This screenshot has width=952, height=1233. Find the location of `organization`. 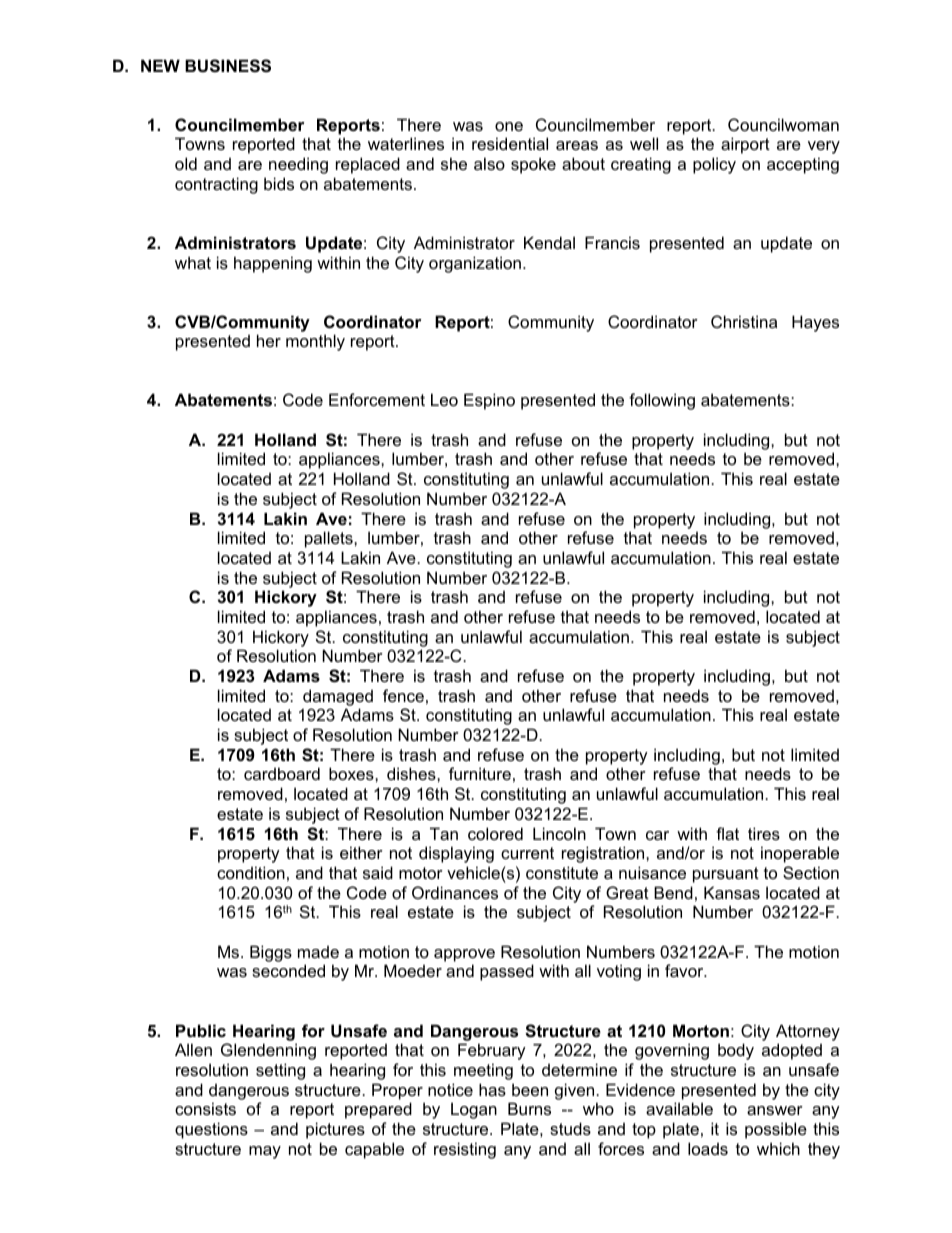

organization is located at coordinates (475, 264).
